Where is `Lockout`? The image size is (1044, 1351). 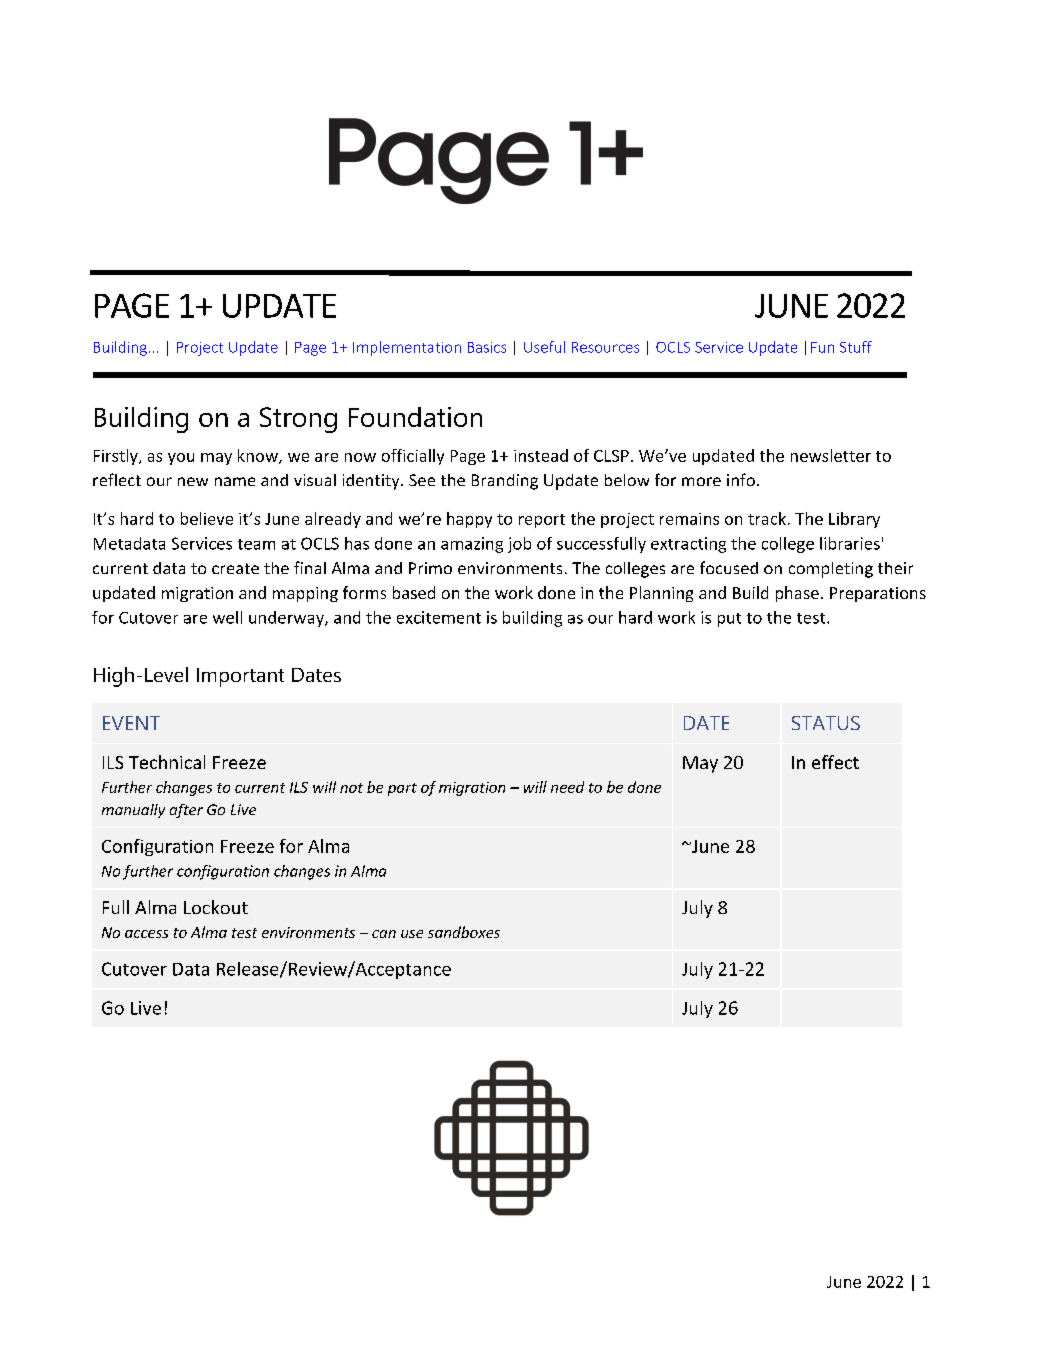 Lockout is located at coordinates (216, 907).
